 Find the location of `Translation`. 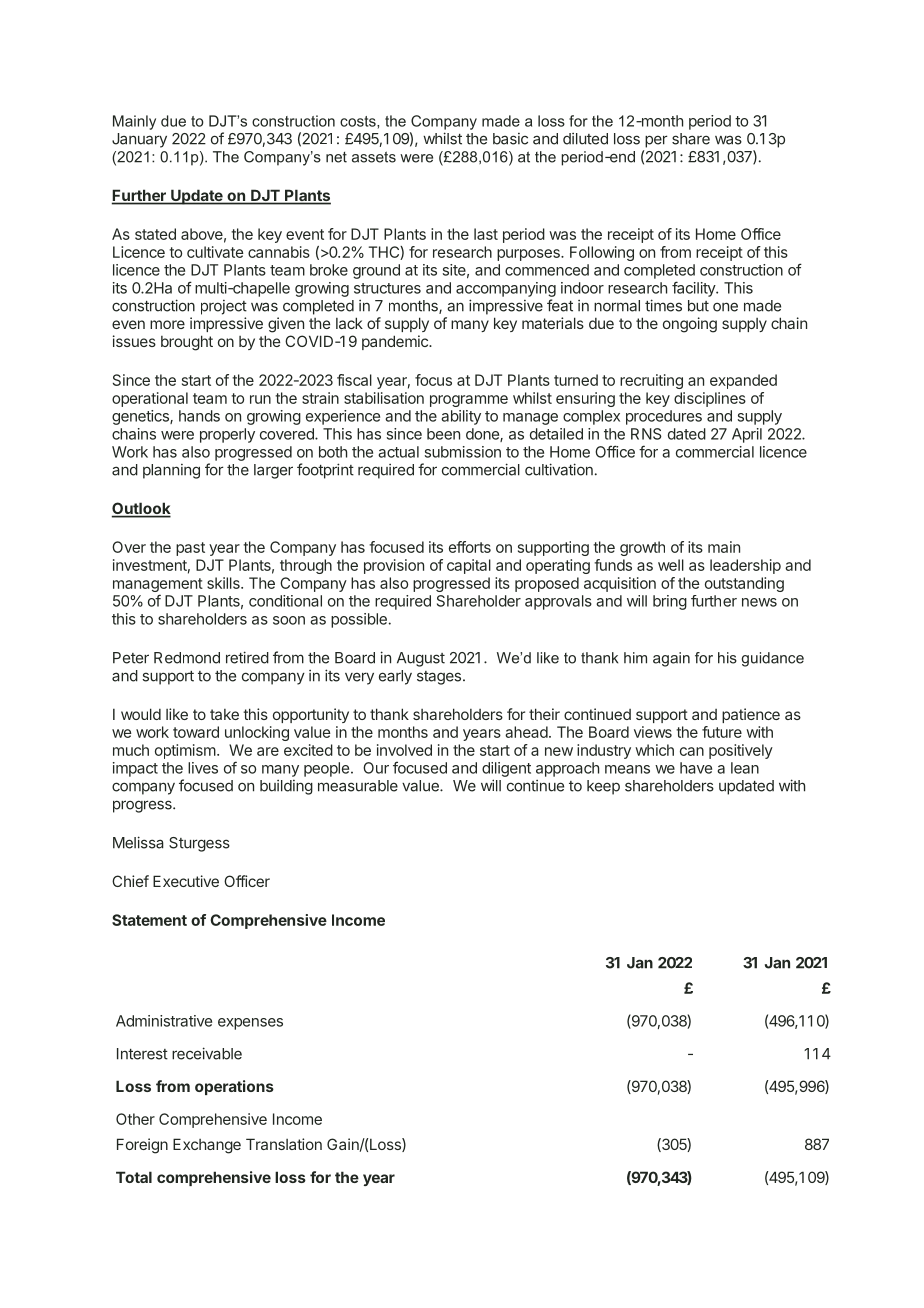

Translation is located at coordinates (284, 1144).
